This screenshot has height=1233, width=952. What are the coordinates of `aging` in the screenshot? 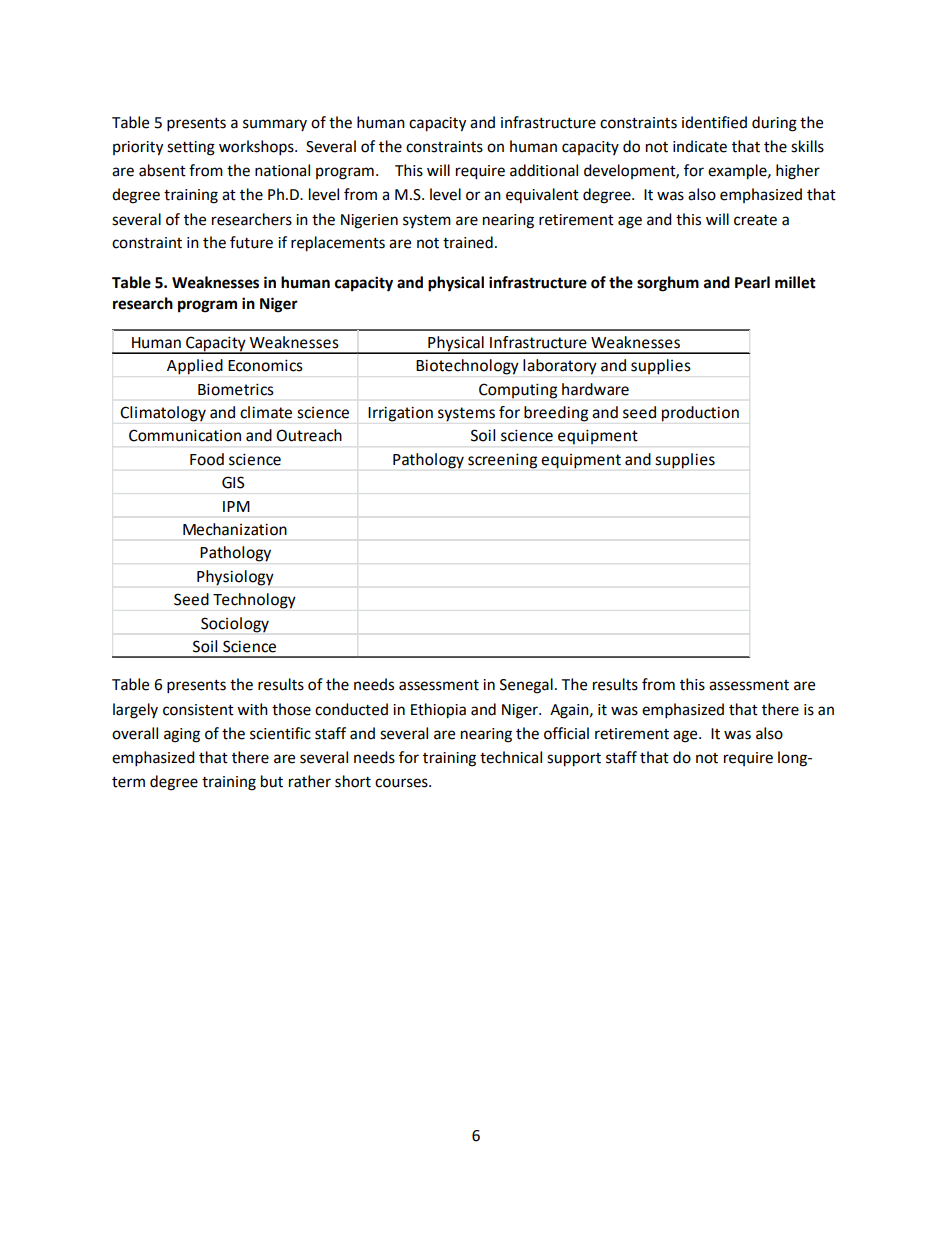 It's located at (182, 735).
